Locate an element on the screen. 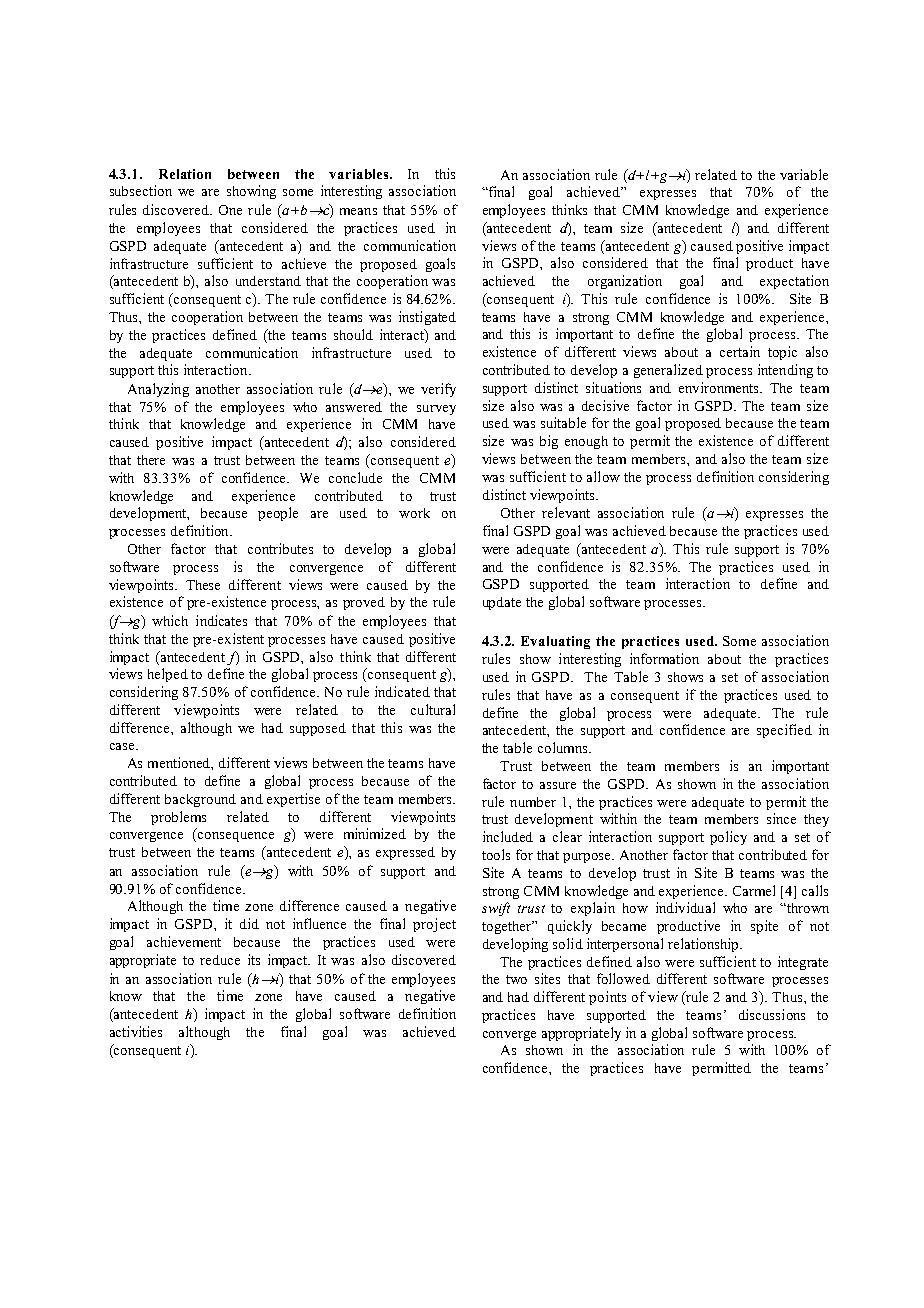 The height and width of the screenshot is (1308, 924). two is located at coordinates (516, 979).
